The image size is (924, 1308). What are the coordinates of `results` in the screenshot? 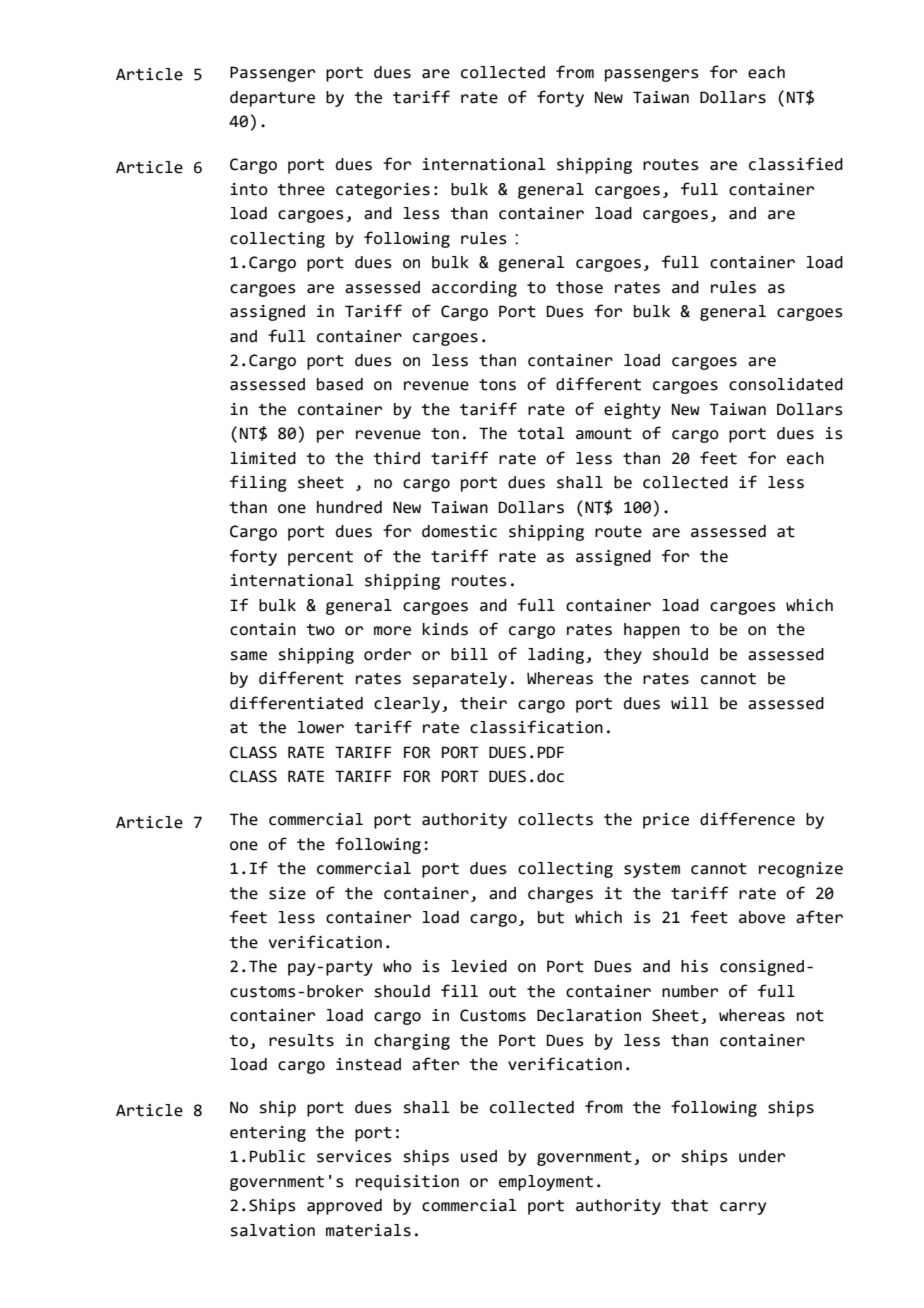 It's located at (301, 1040).
